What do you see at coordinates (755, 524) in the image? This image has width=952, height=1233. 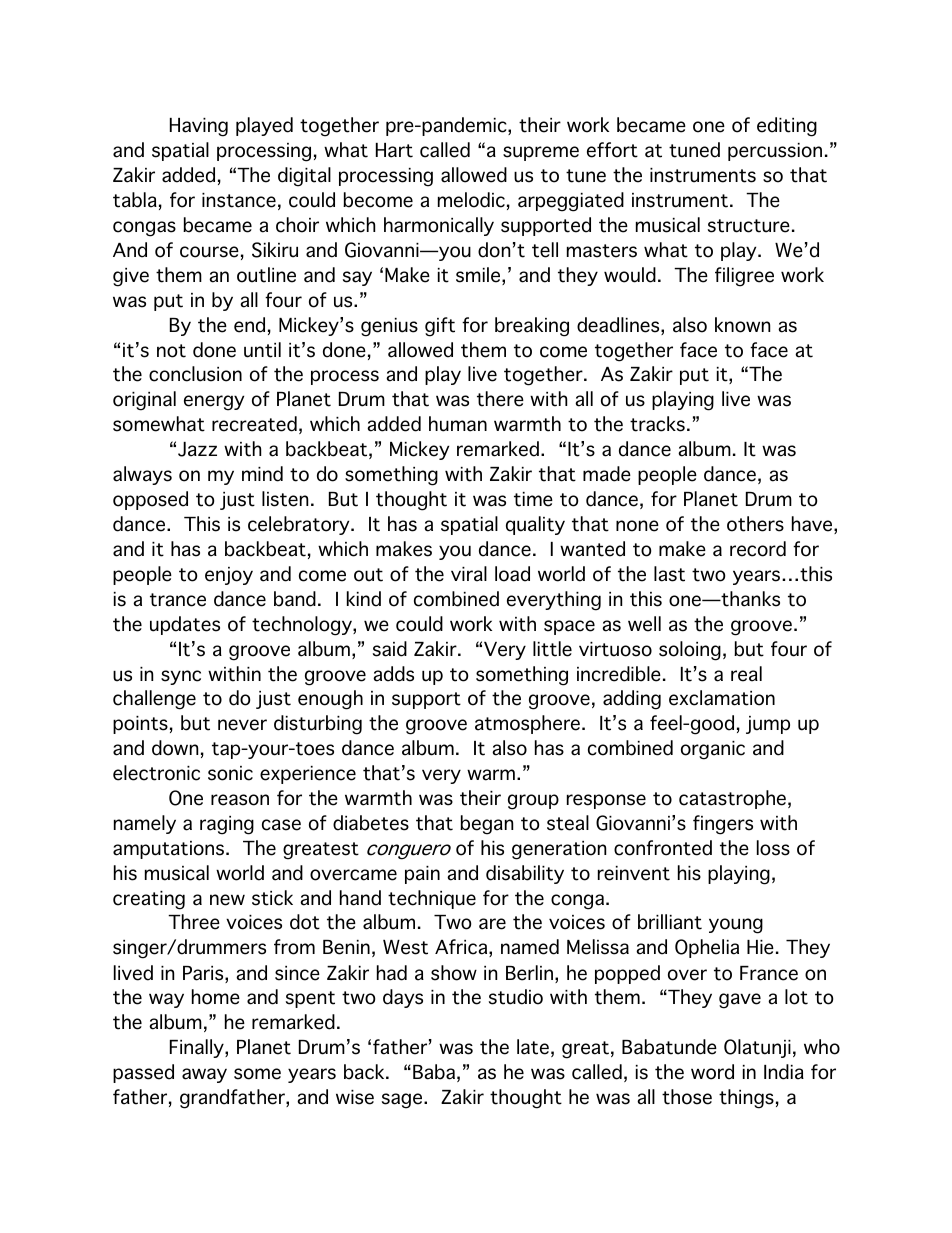 I see `others` at bounding box center [755, 524].
